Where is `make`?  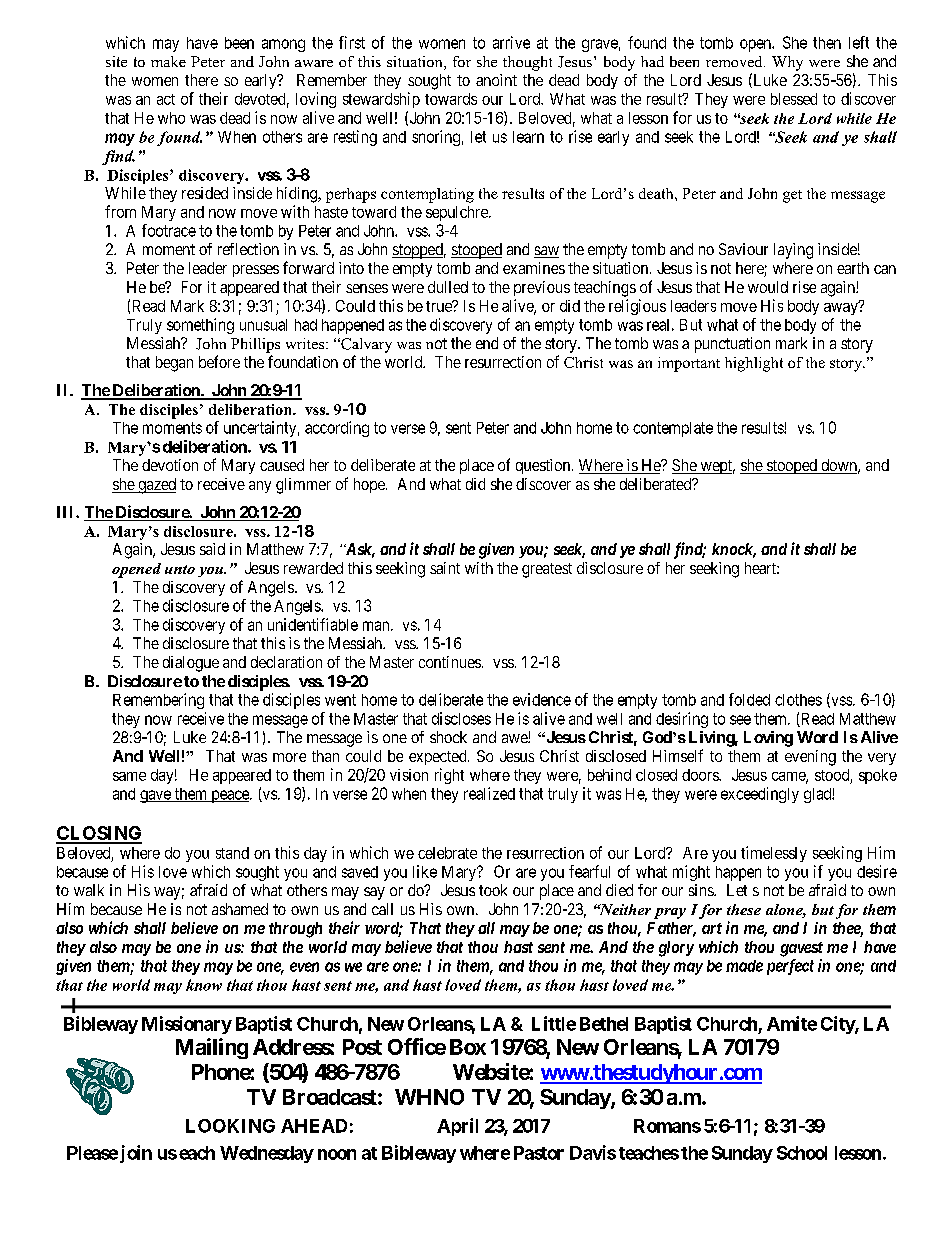
make is located at coordinates (168, 61).
